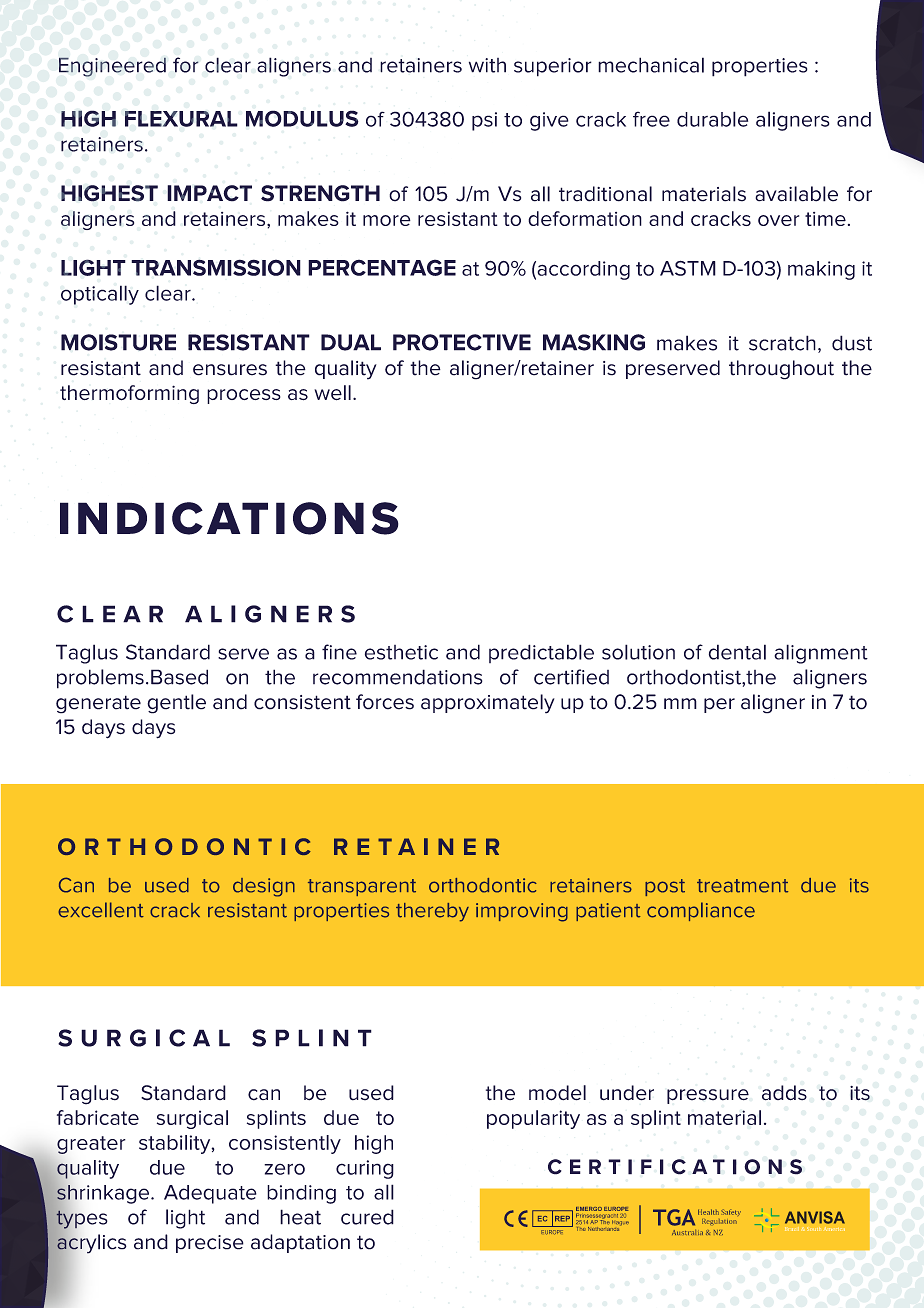 The height and width of the image is (1308, 924). I want to click on treatment, so click(742, 886).
